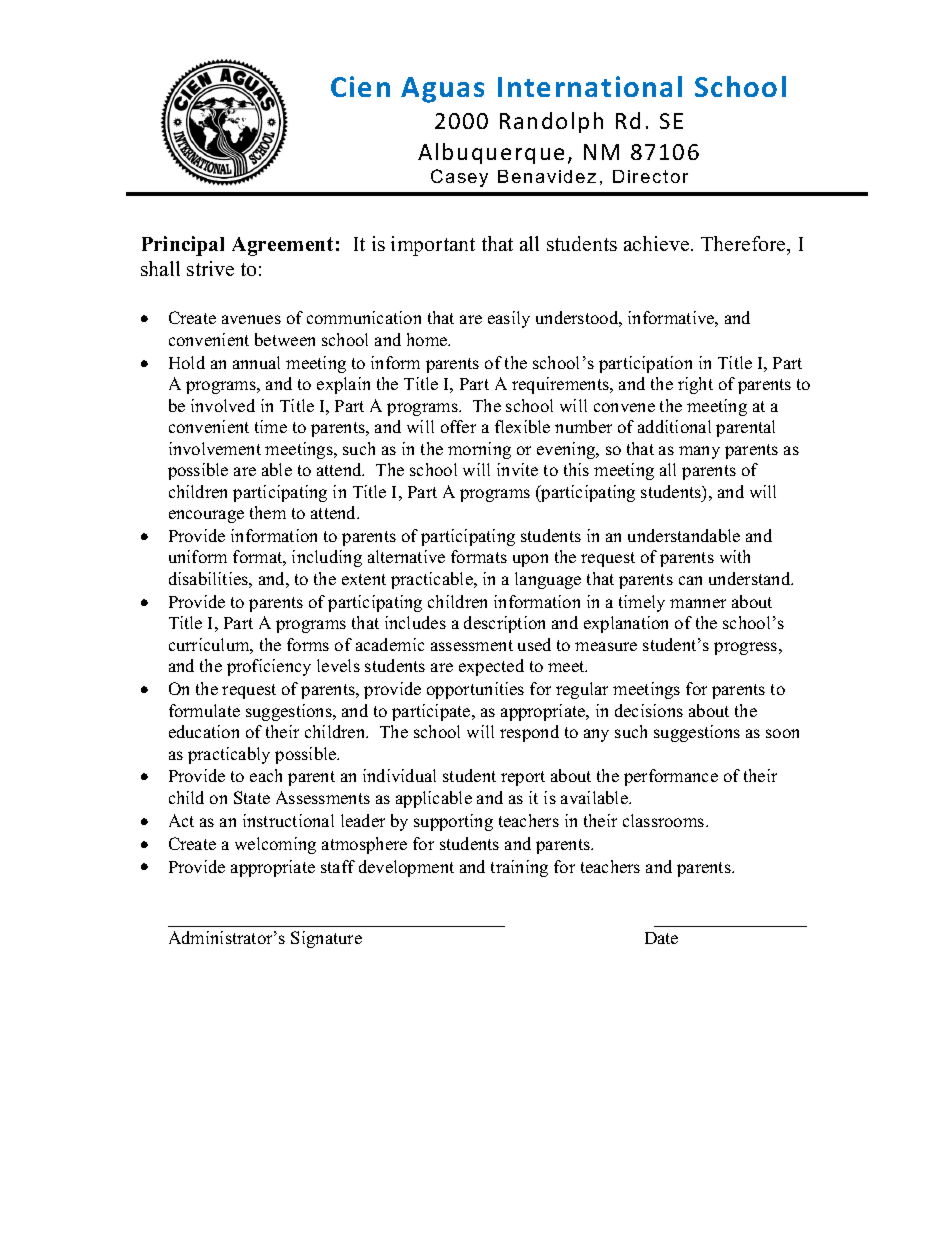  Describe the element at coordinates (735, 556) in the page. I see `with` at that location.
